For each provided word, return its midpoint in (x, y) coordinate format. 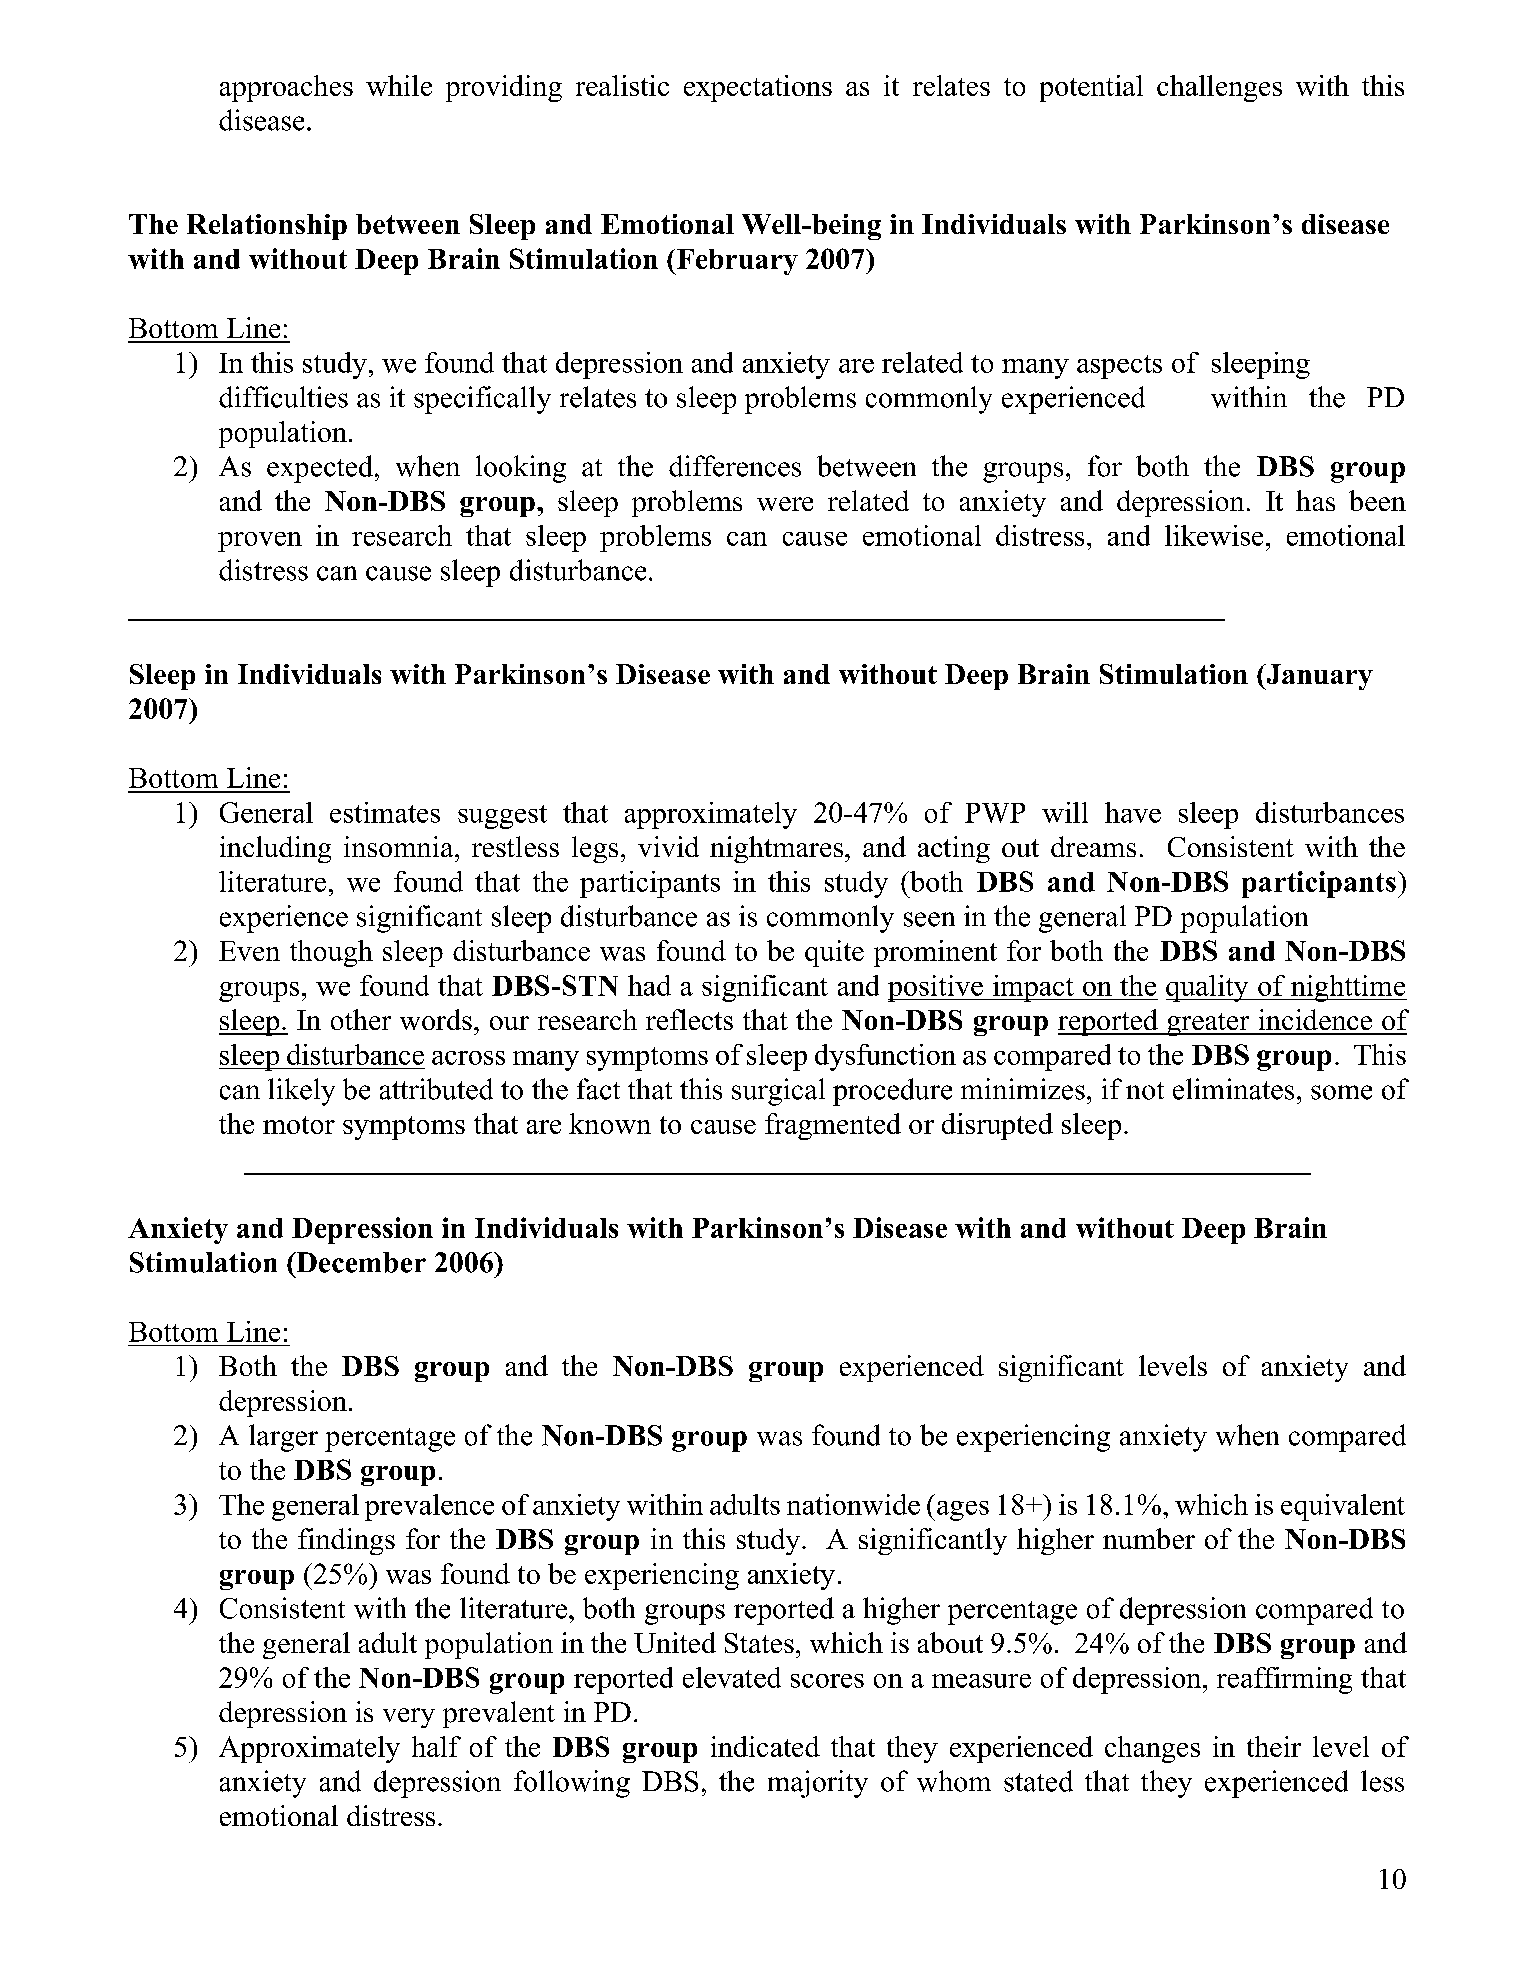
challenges (1219, 88)
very (409, 1718)
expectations (758, 88)
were (785, 504)
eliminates (1233, 1089)
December (360, 1262)
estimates (385, 812)
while (399, 85)
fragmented (833, 1126)
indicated (765, 1746)
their (1274, 1746)
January (1318, 677)
